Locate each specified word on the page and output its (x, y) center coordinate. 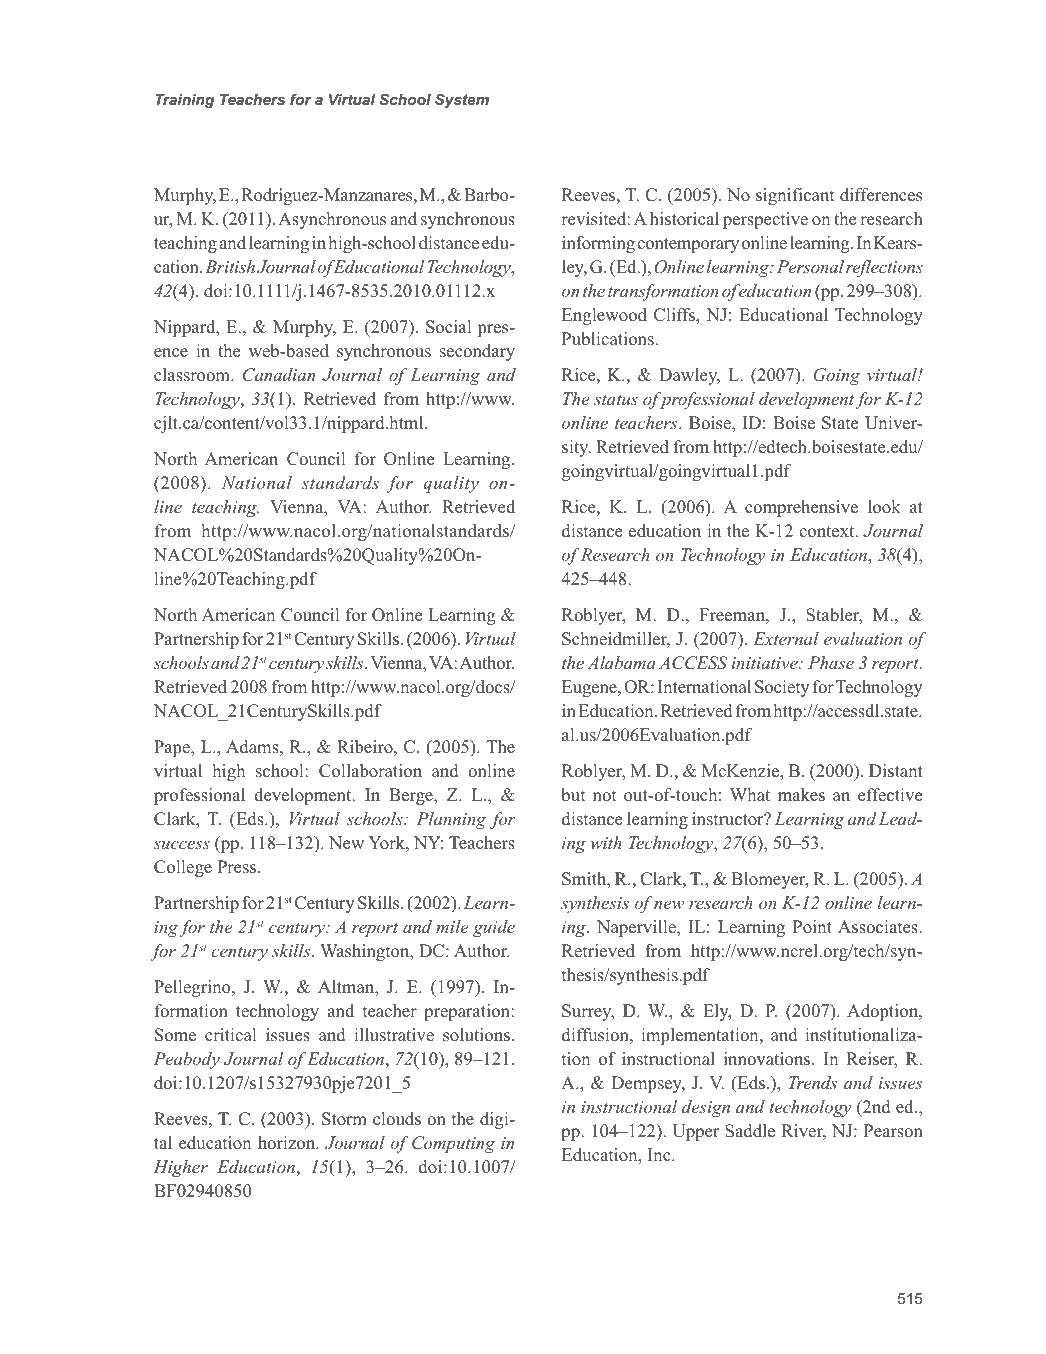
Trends (813, 1082)
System (462, 101)
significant (795, 196)
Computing (453, 1144)
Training (185, 101)
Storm (344, 1119)
